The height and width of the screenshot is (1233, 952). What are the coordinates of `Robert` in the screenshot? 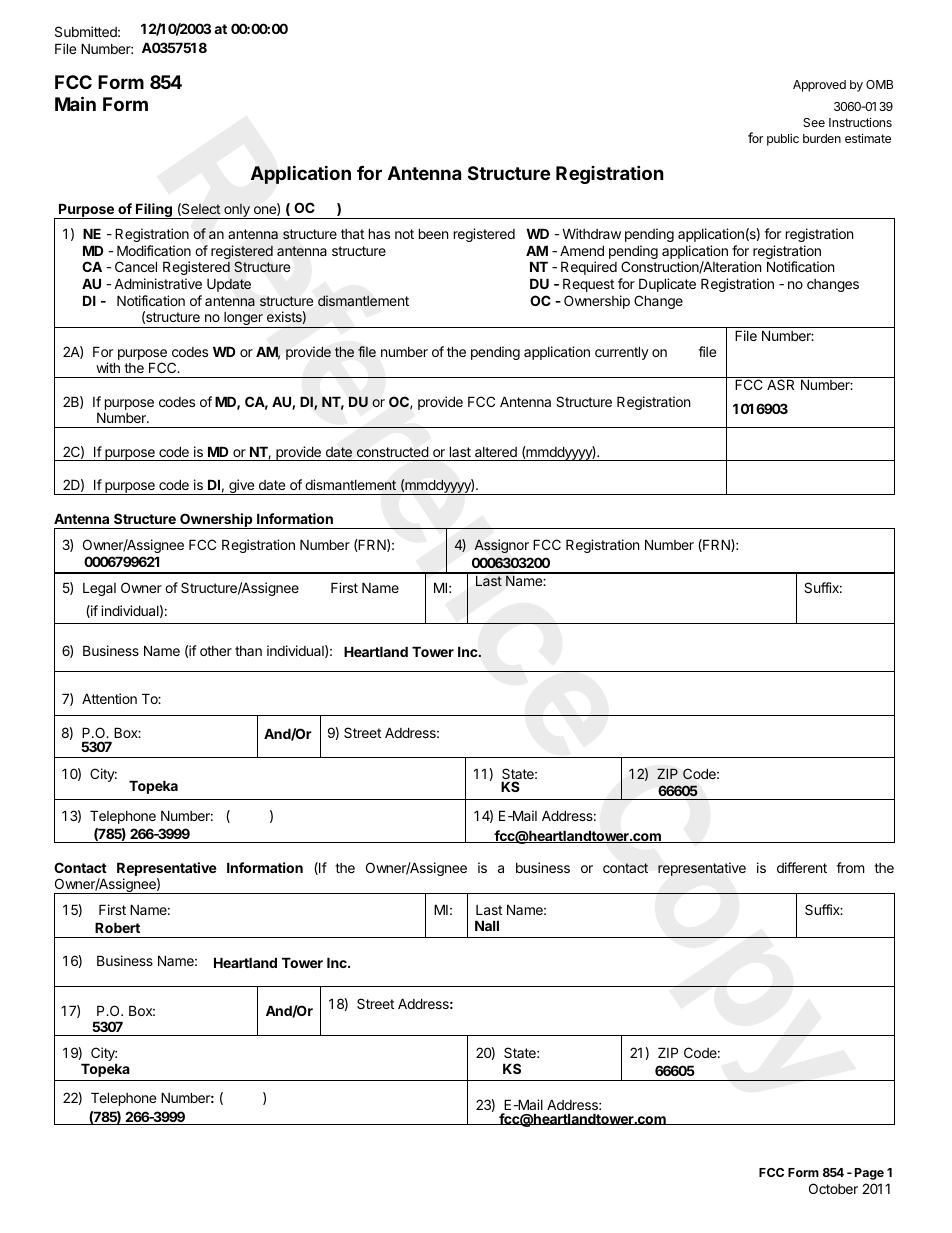 It's located at (117, 927).
